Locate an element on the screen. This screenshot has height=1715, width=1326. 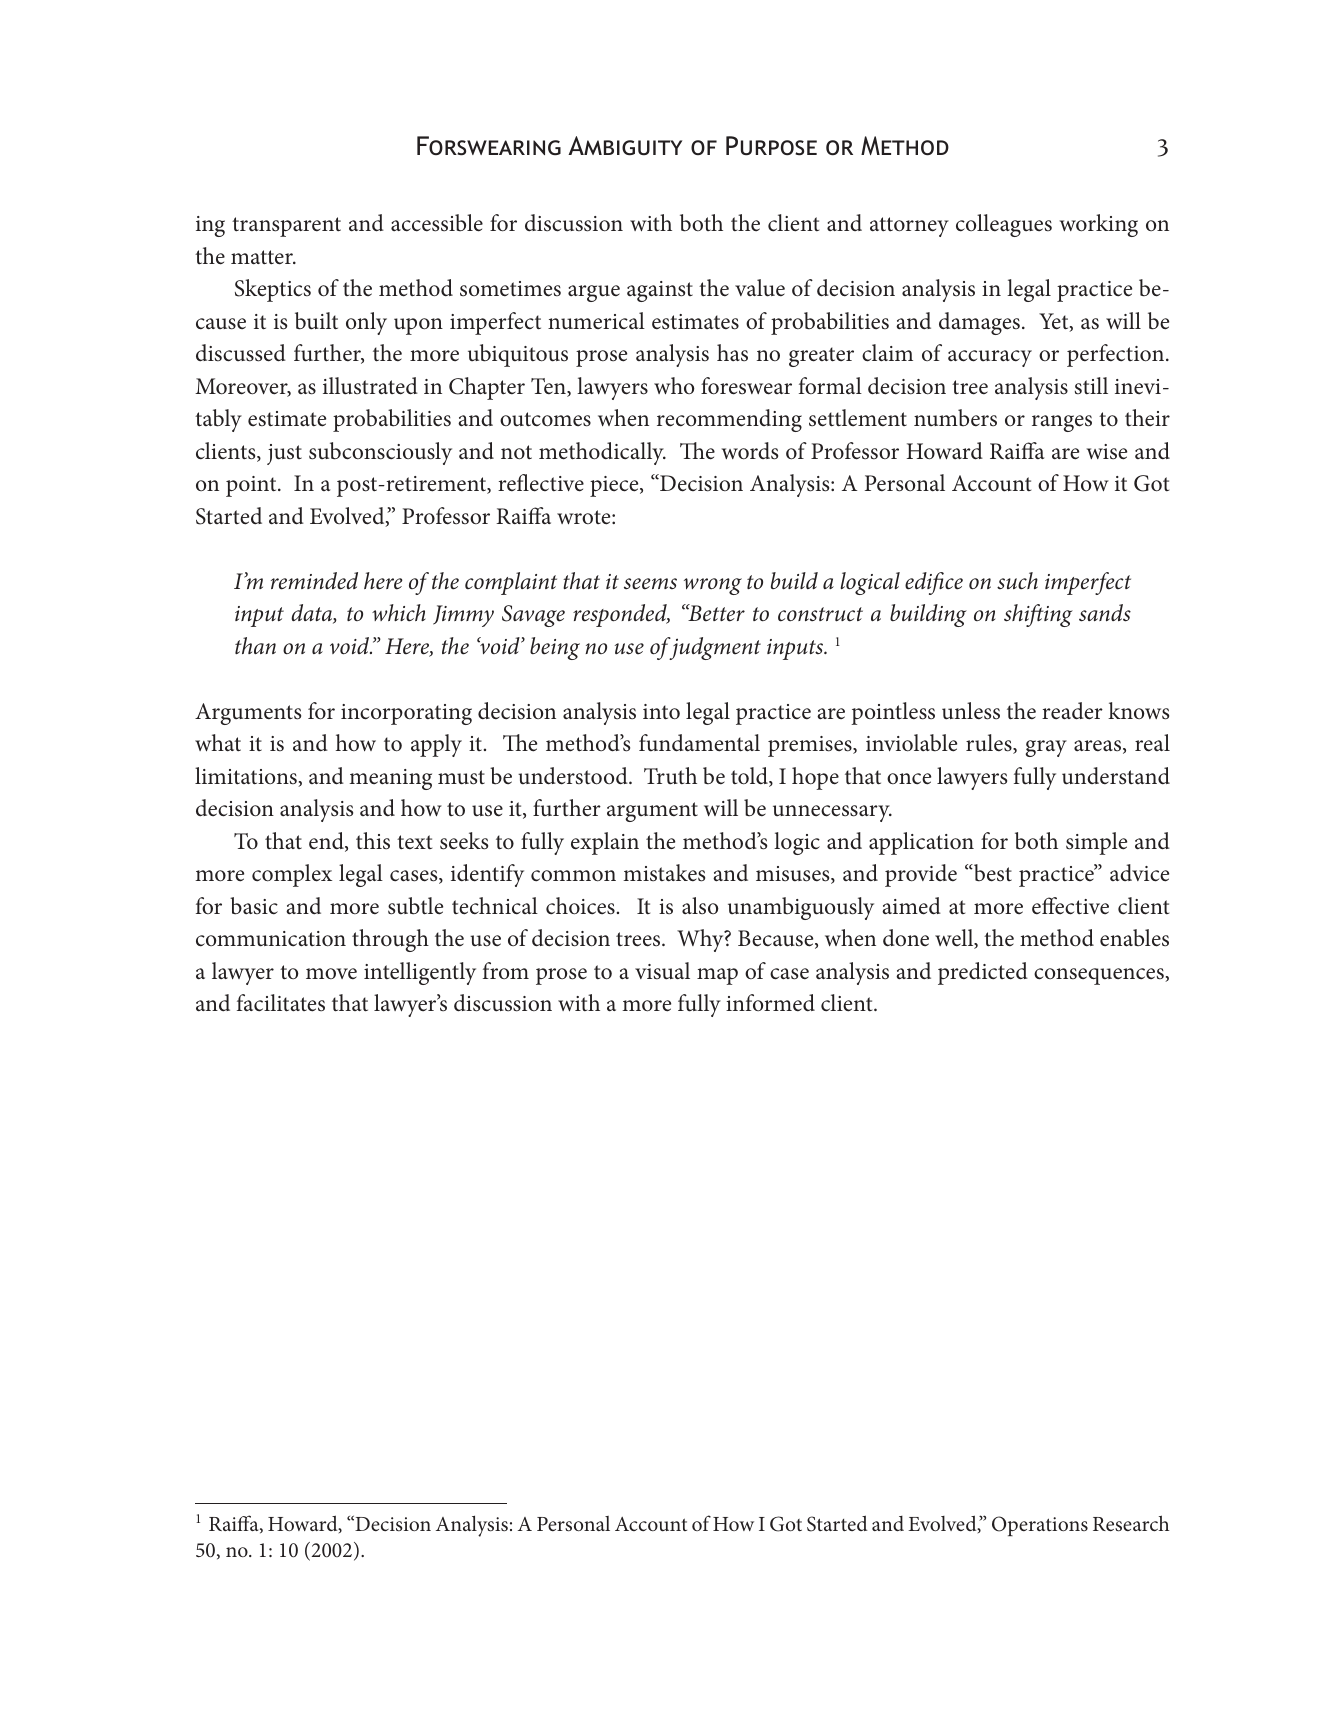
reminded is located at coordinates (314, 581).
